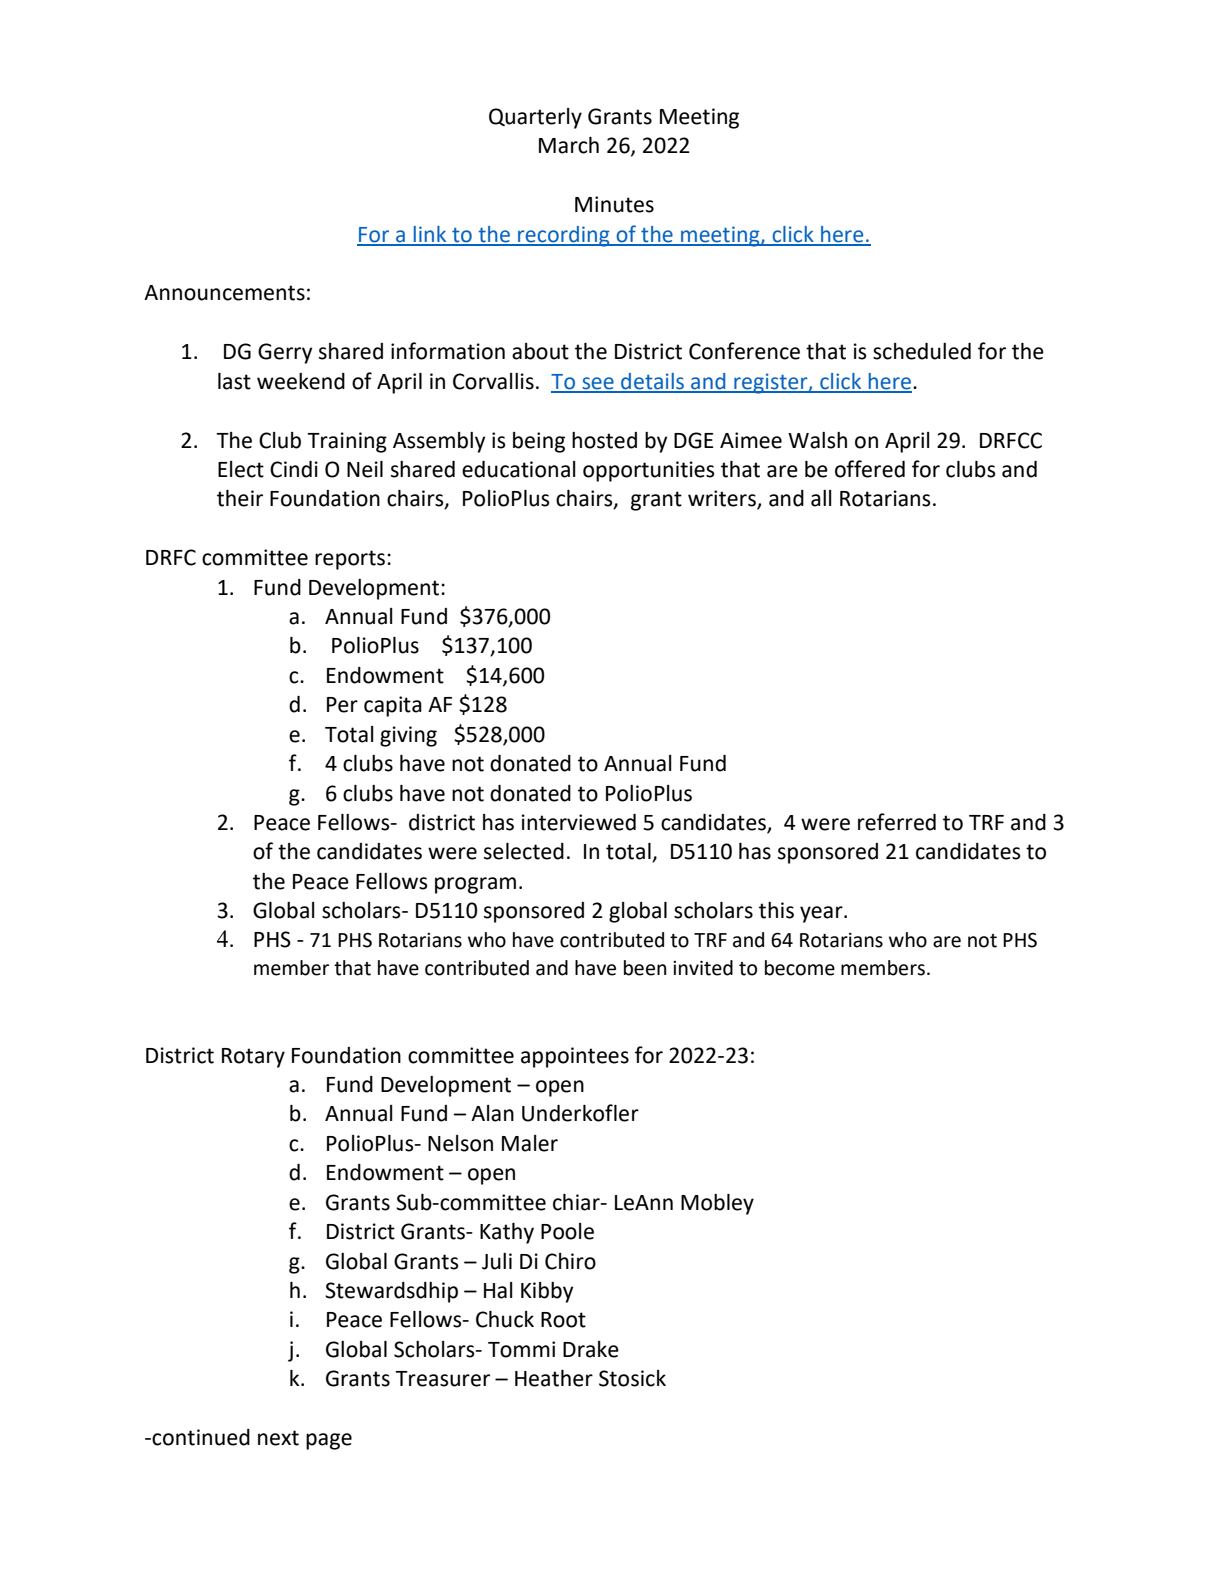  What do you see at coordinates (717, 1204) in the screenshot?
I see `Mobley` at bounding box center [717, 1204].
